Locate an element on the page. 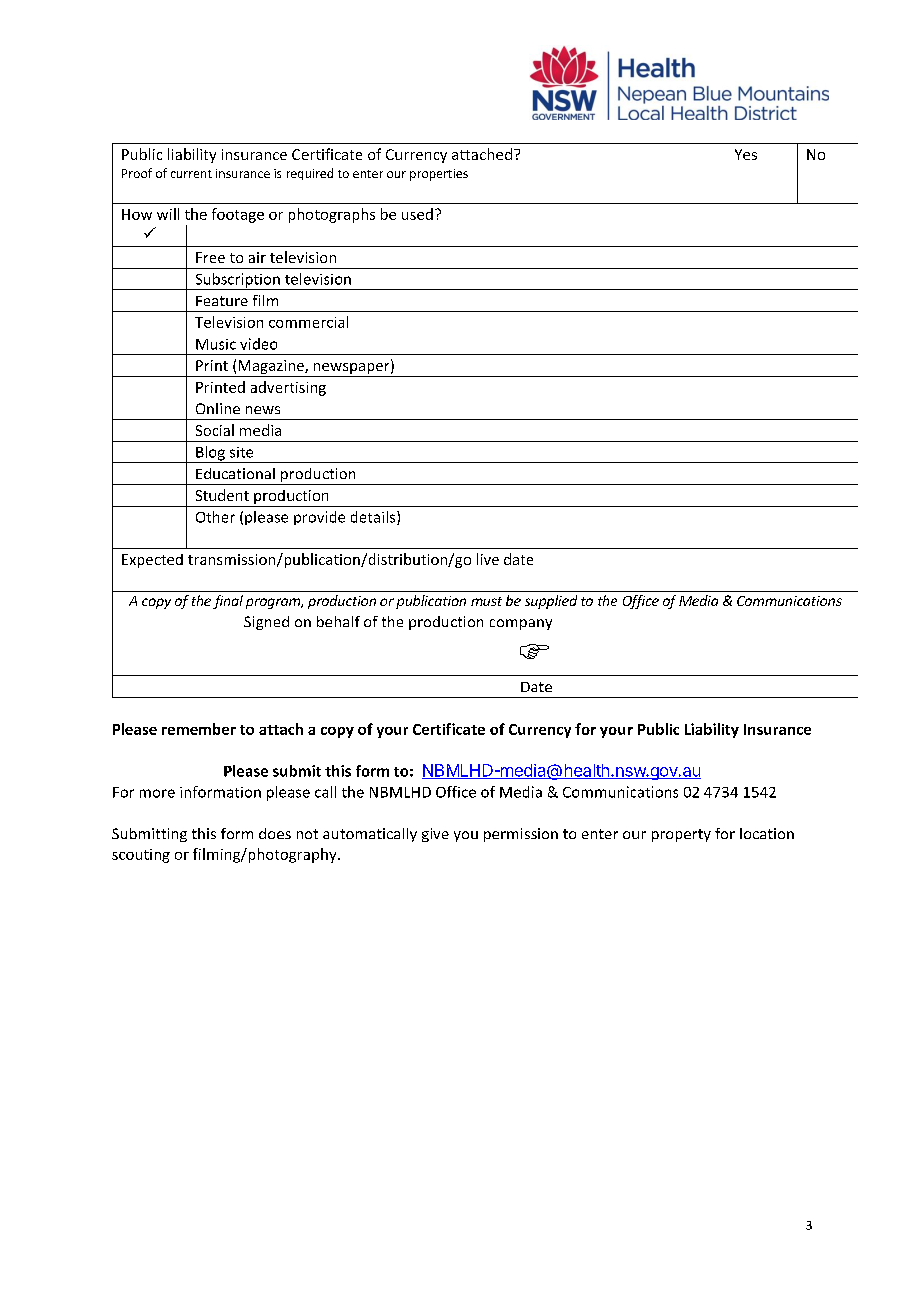 This document has width=924, height=1308. used is located at coordinates (417, 214).
